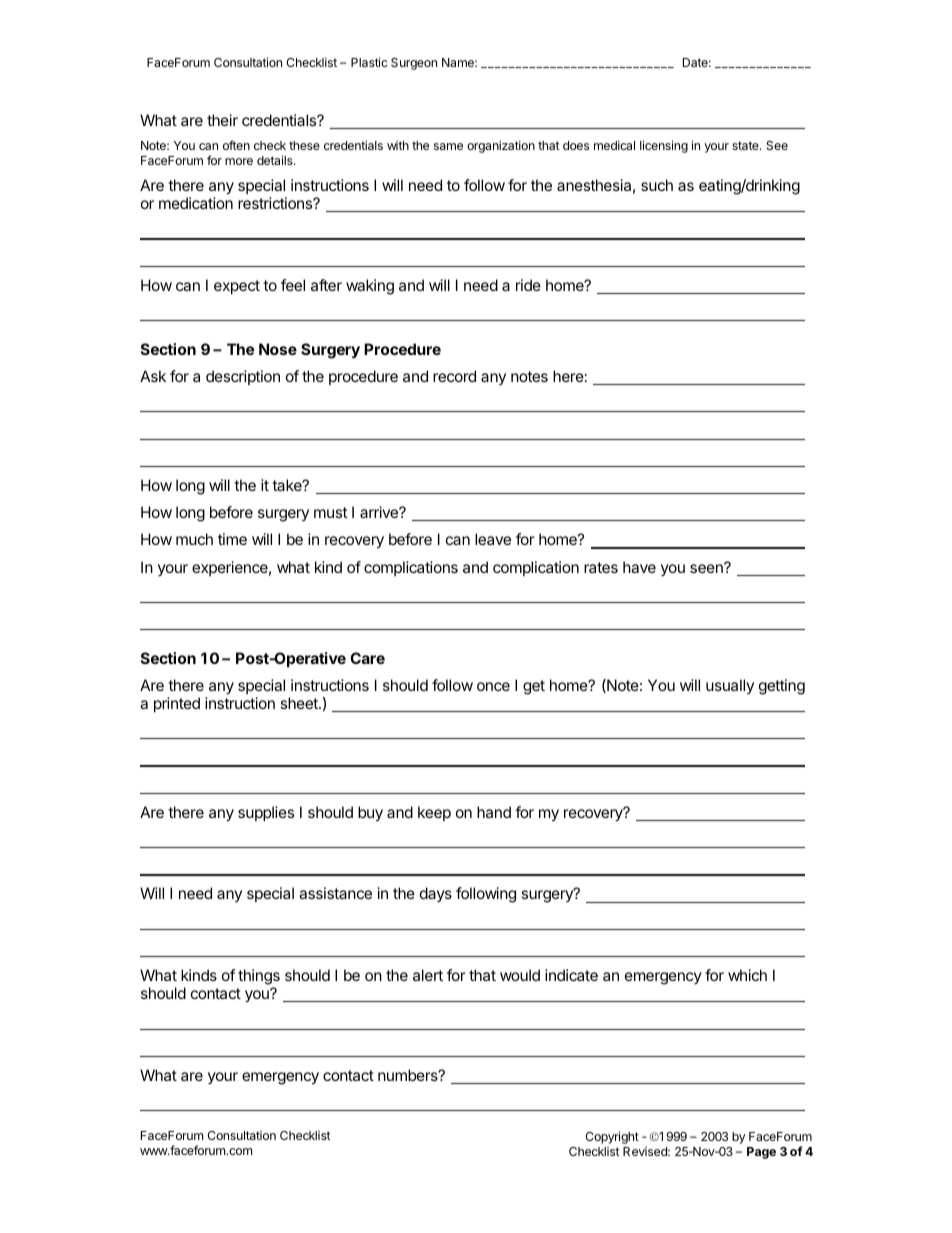 The image size is (952, 1233). What do you see at coordinates (222, 120) in the image?
I see `their` at bounding box center [222, 120].
